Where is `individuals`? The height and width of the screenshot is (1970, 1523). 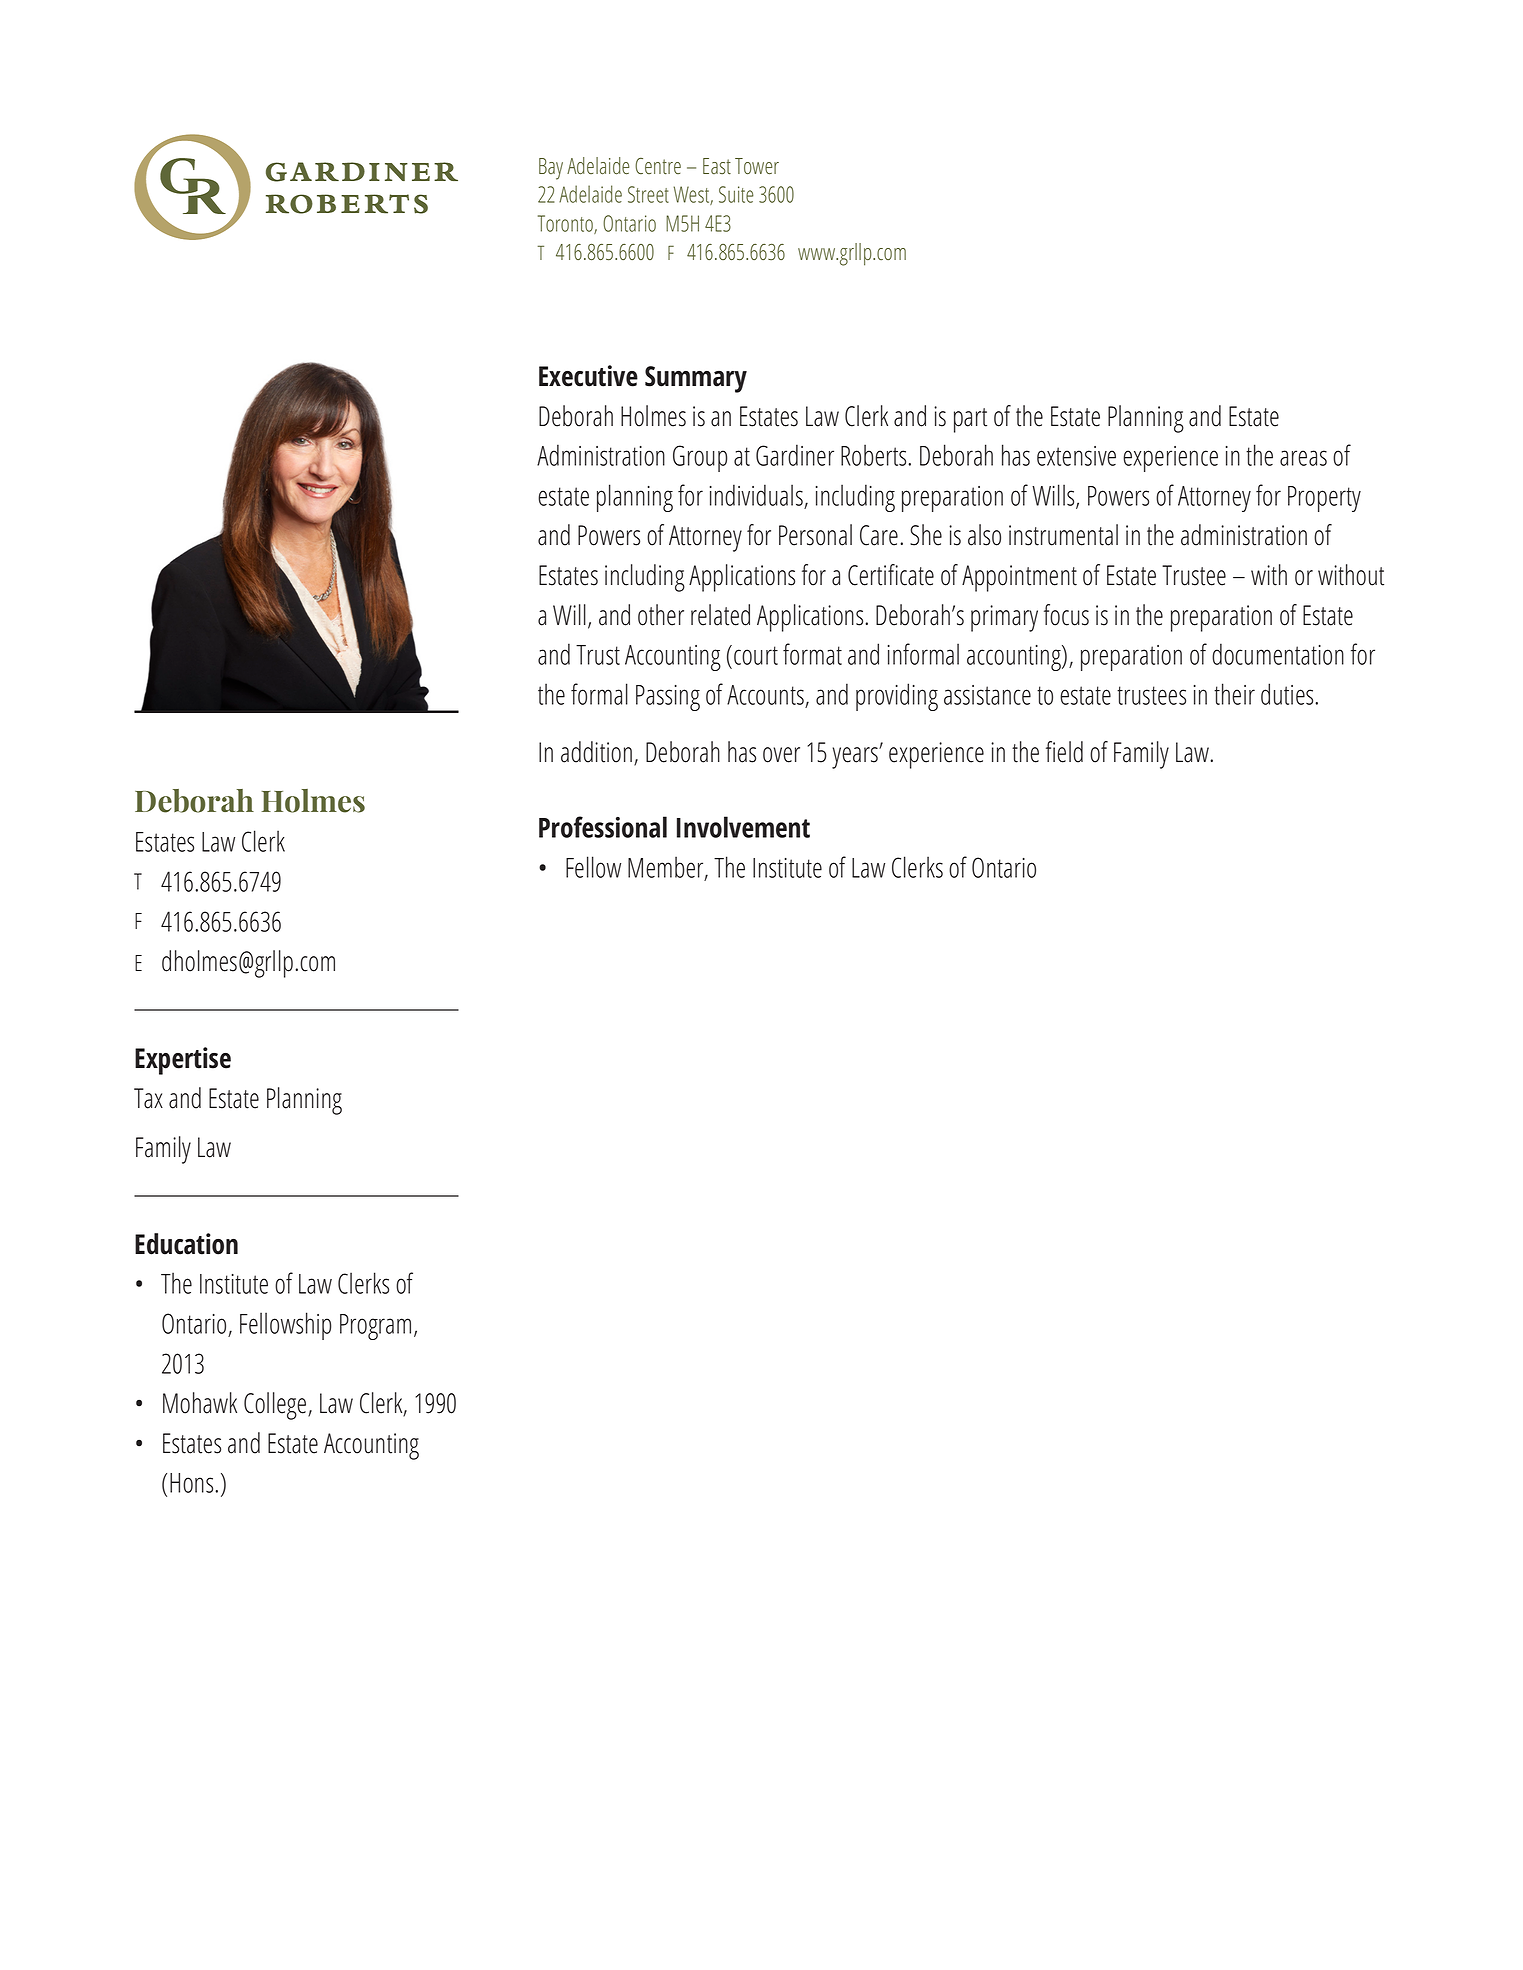
individuals is located at coordinates (756, 495).
